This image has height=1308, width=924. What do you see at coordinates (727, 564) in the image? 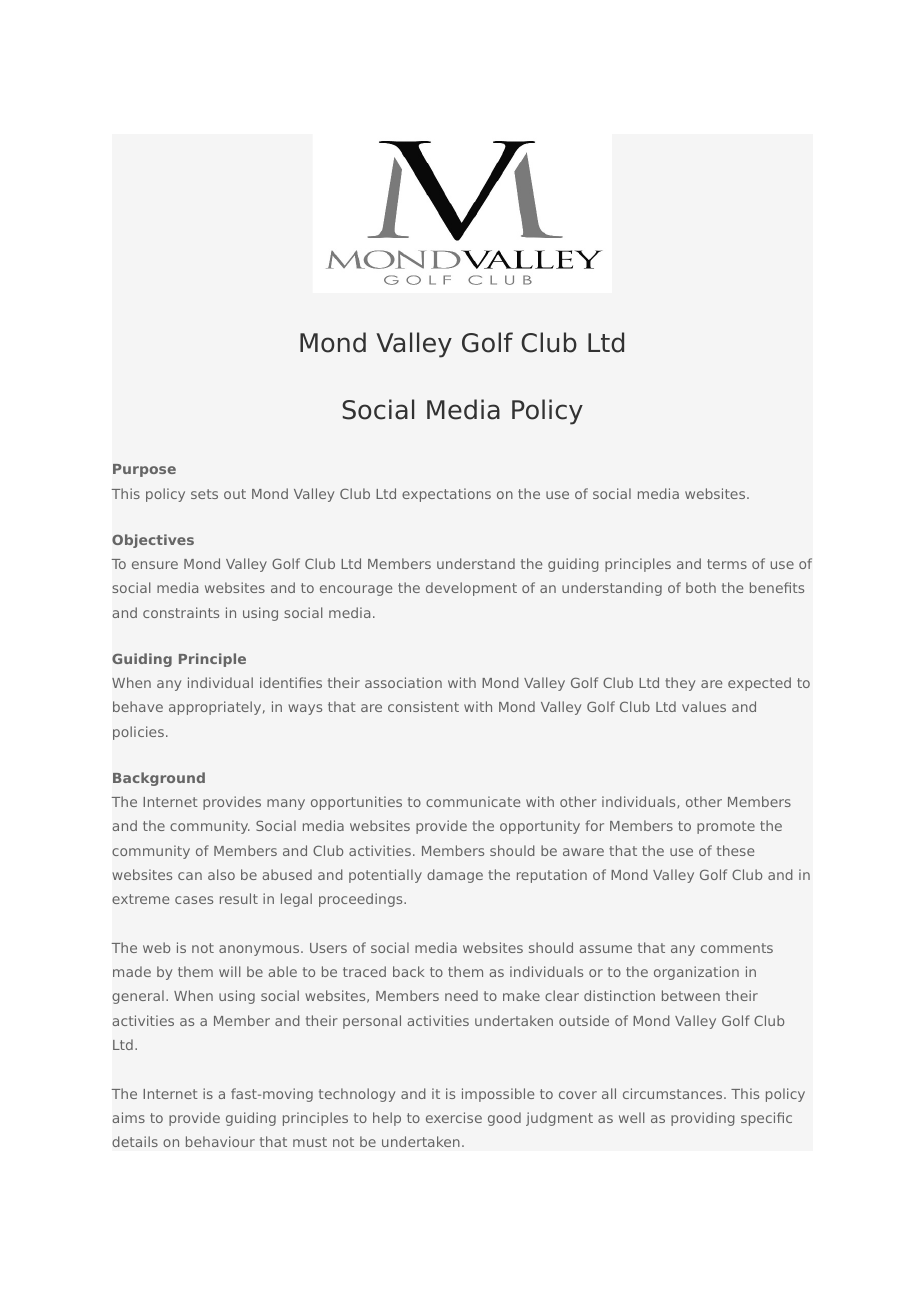
I see `terms` at bounding box center [727, 564].
